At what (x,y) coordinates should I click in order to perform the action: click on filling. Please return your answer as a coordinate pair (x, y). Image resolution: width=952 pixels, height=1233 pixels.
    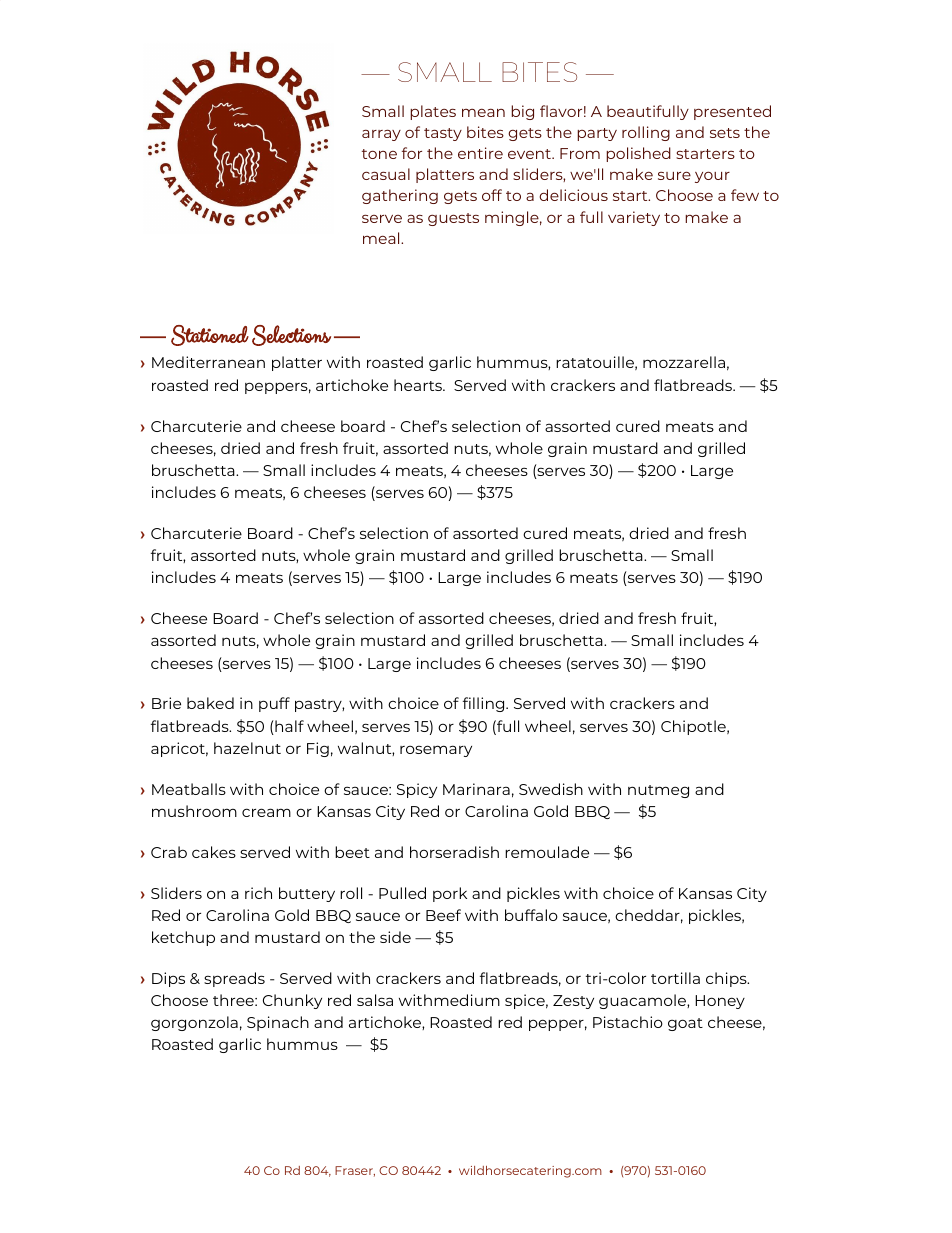
    Looking at the image, I should click on (485, 704).
